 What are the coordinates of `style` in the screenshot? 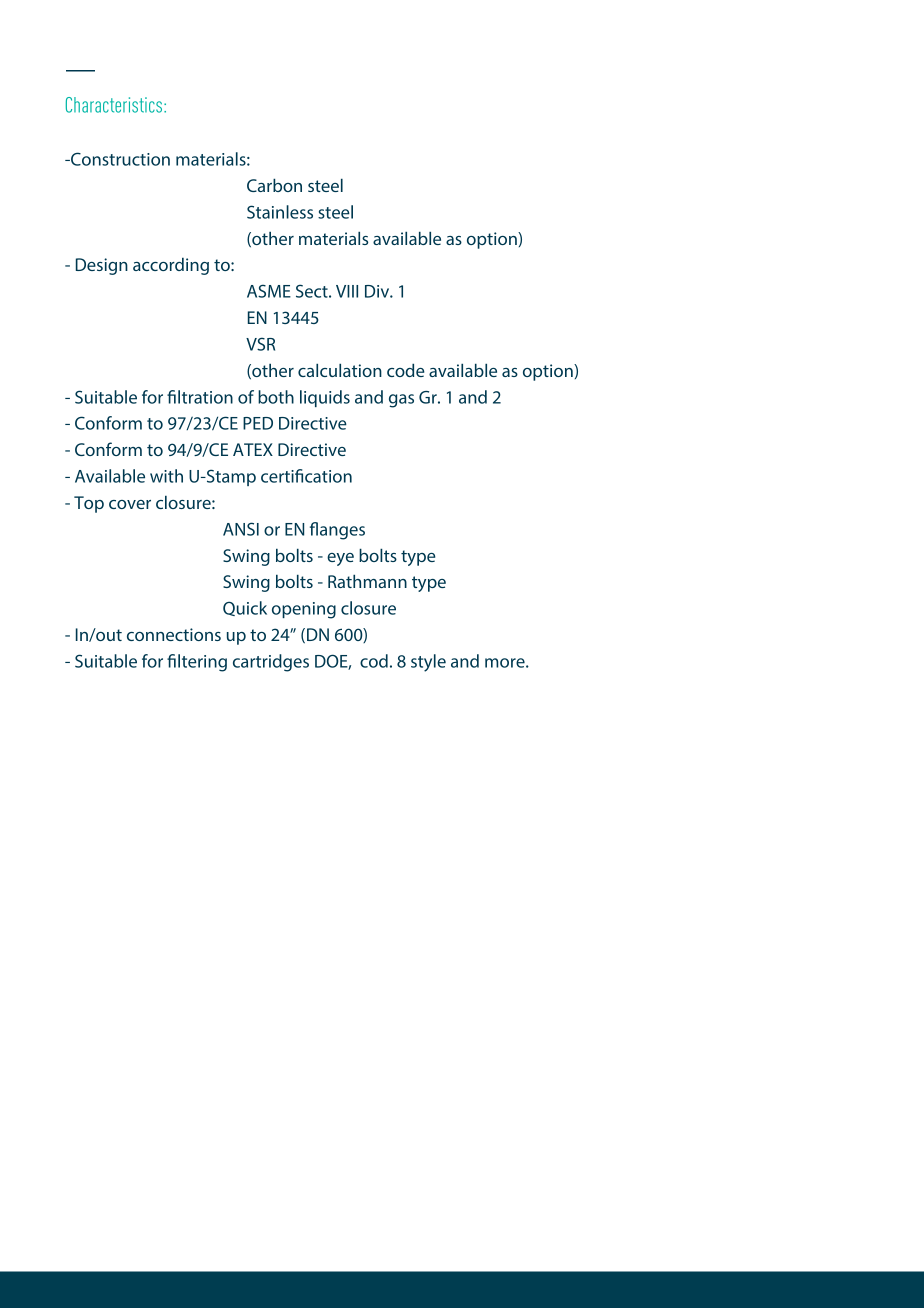 It's located at (428, 663).
